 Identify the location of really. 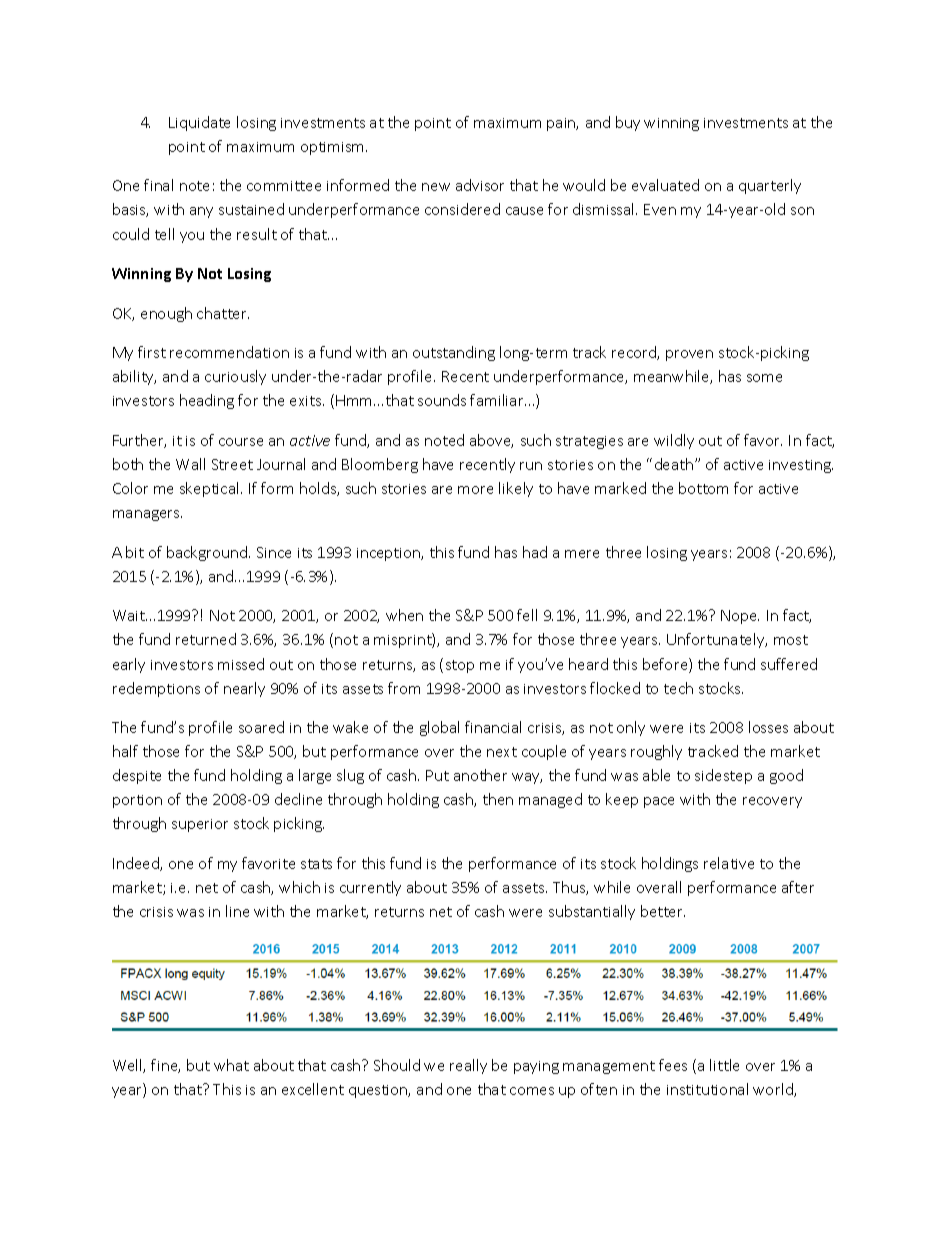
(468, 1066).
